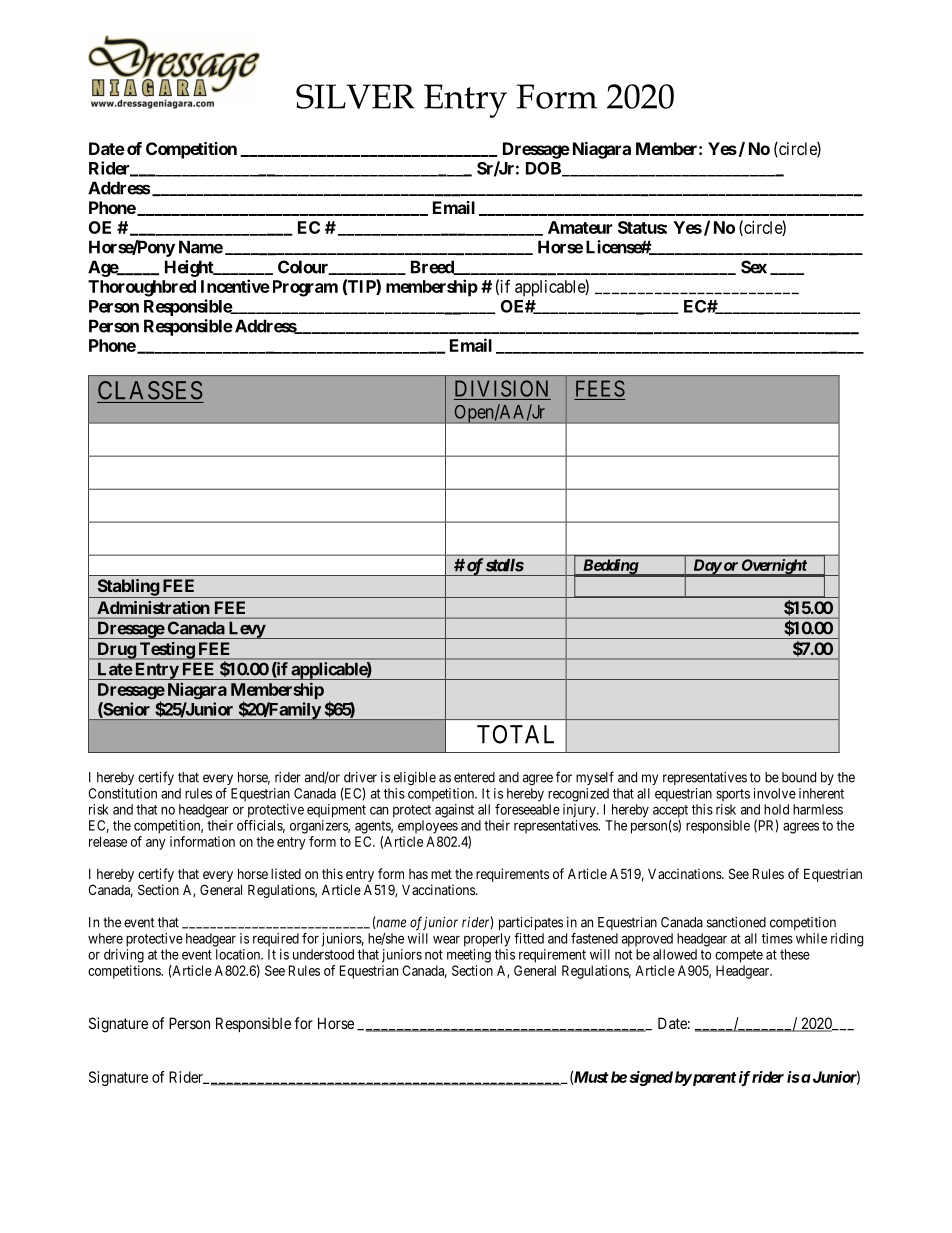 The height and width of the page is (1233, 952). I want to click on Overnight, so click(773, 567).
